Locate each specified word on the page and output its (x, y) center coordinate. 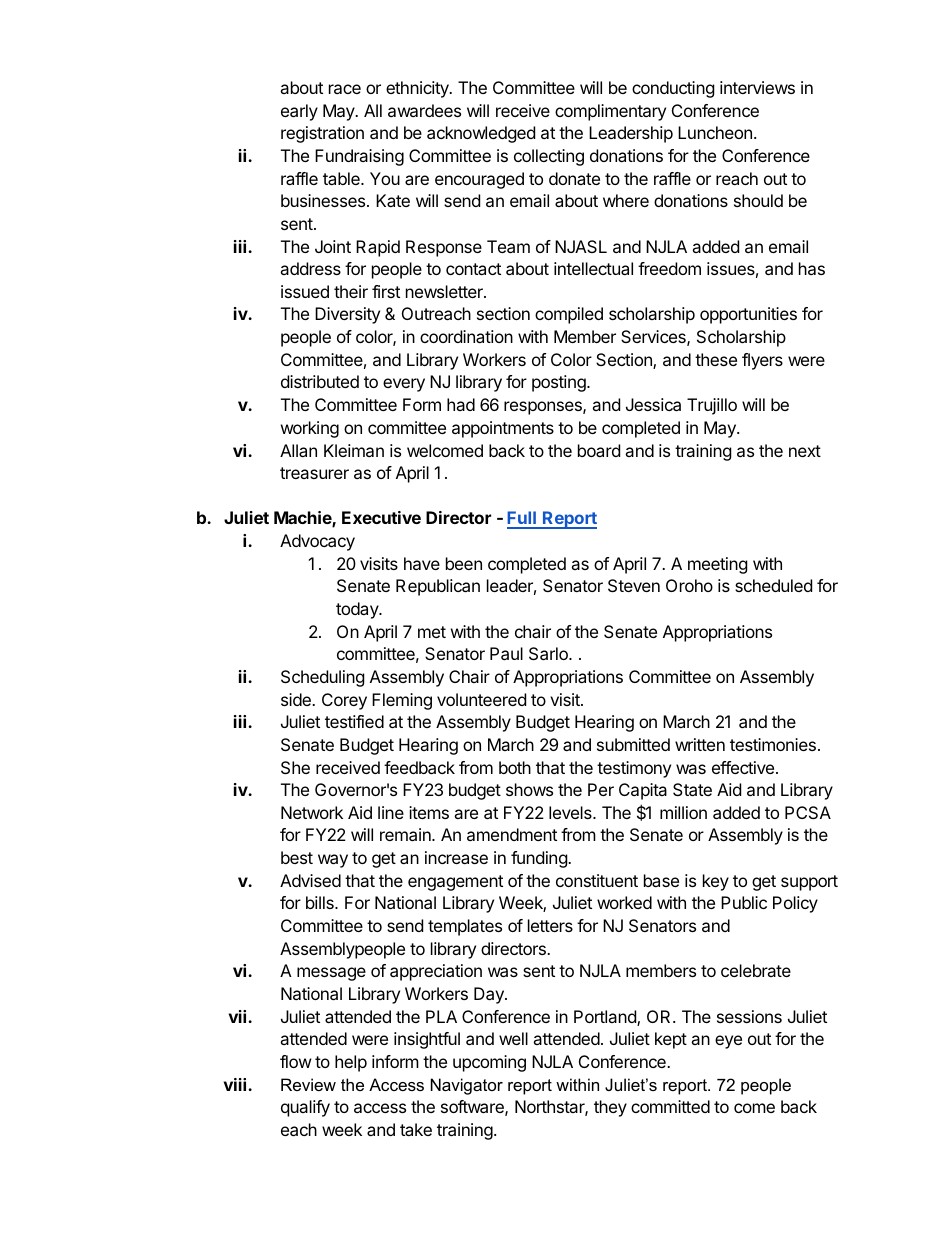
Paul (506, 653)
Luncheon (715, 132)
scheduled (773, 585)
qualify (305, 1108)
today (358, 610)
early (299, 112)
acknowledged (481, 134)
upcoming (489, 1063)
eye (728, 1042)
